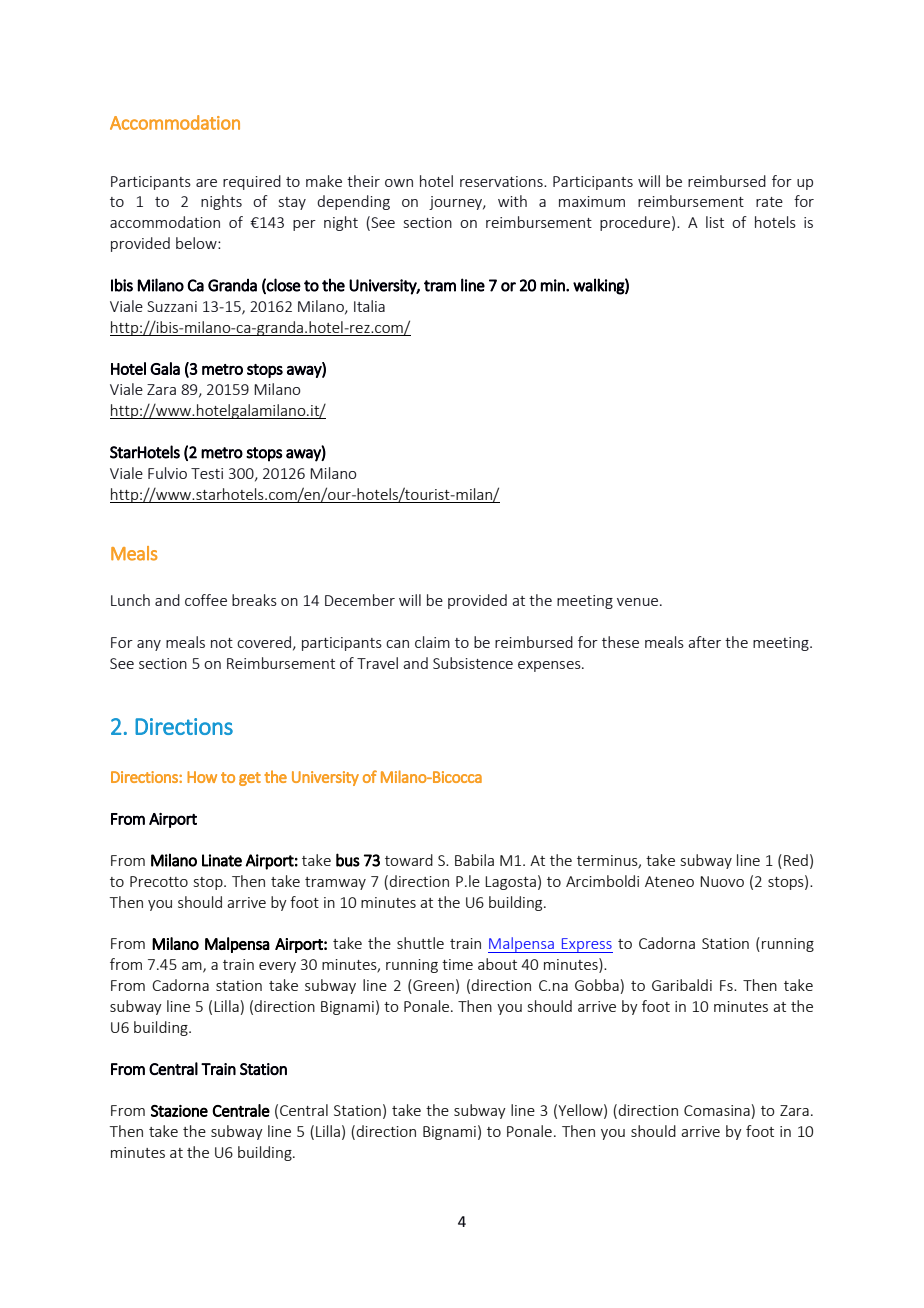  What do you see at coordinates (682, 985) in the screenshot?
I see `Garibaldi` at bounding box center [682, 985].
